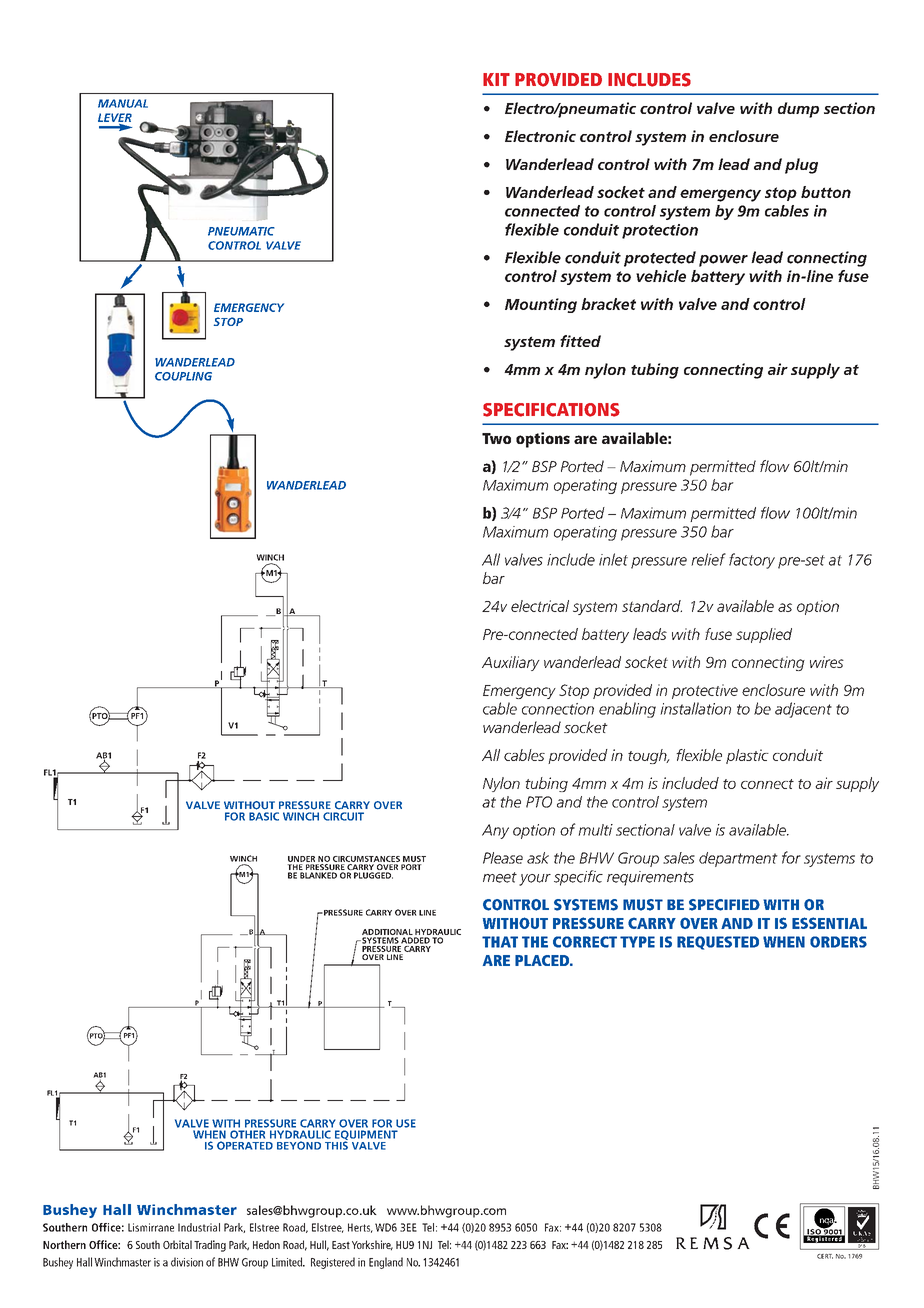 The width and height of the page is (924, 1308). Describe the element at coordinates (386, 1263) in the page. I see `England` at that location.
